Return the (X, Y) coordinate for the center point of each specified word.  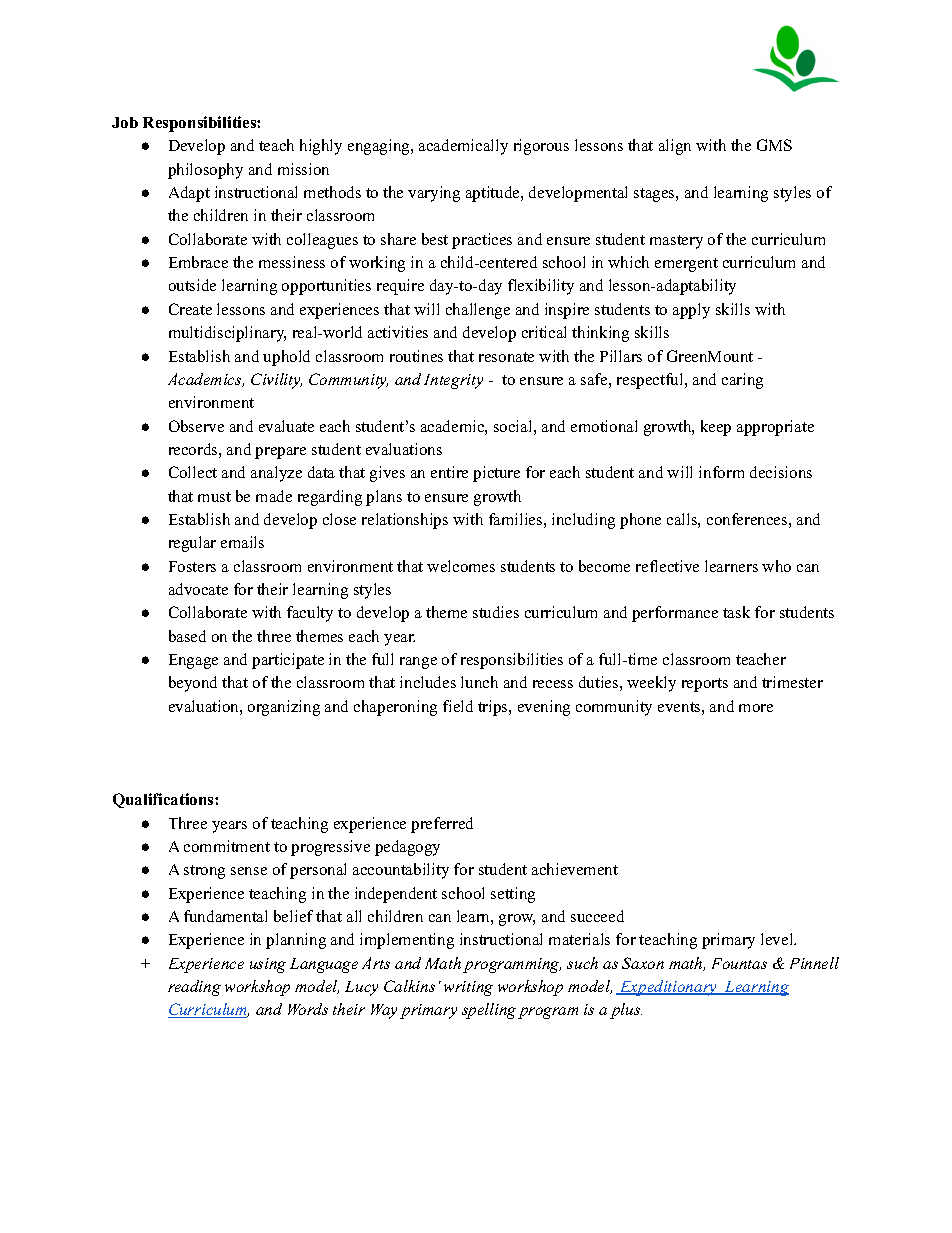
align (675, 147)
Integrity (453, 381)
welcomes (461, 566)
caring (742, 381)
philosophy (205, 171)
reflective (667, 566)
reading (194, 988)
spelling (489, 1011)
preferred (442, 825)
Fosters (192, 566)
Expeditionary (669, 988)
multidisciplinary (227, 334)
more (756, 708)
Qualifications (164, 800)
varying (434, 194)
